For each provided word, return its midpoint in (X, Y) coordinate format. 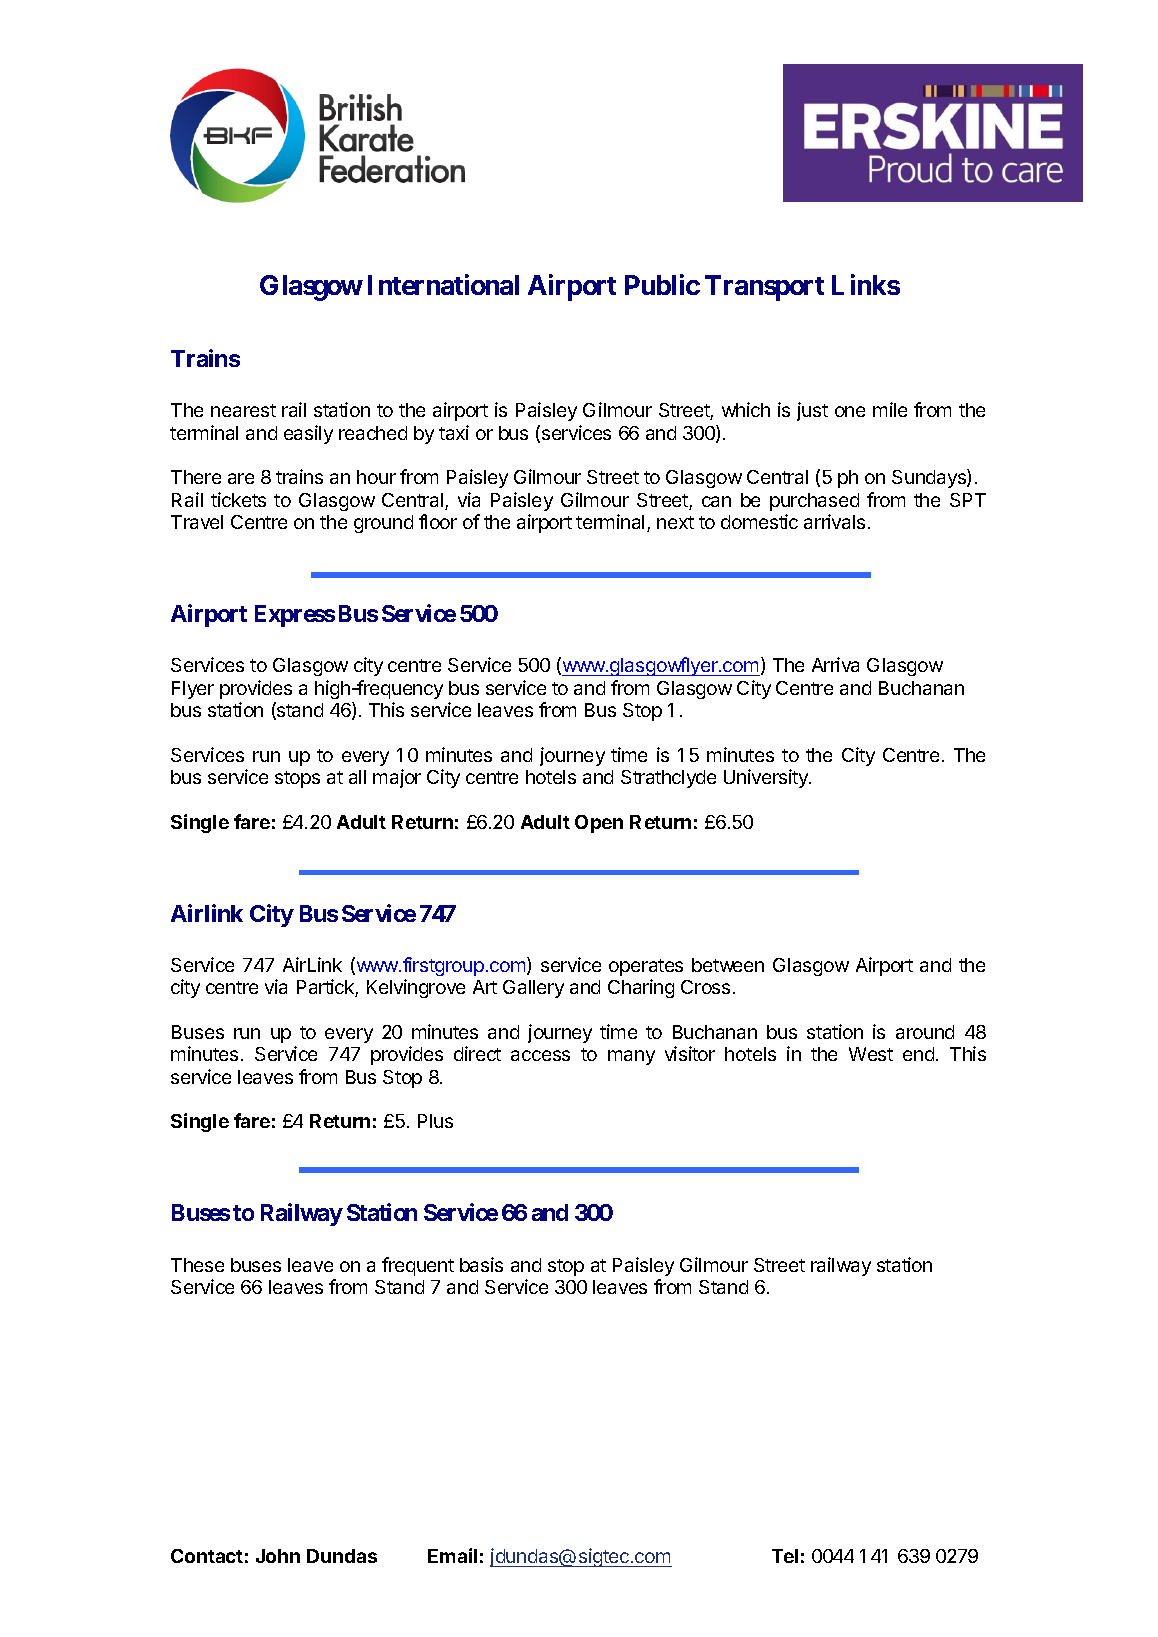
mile (890, 409)
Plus (435, 1121)
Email (452, 1555)
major (397, 778)
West (871, 1054)
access (540, 1055)
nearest (243, 410)
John (278, 1556)
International (443, 284)
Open (599, 824)
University (767, 778)
